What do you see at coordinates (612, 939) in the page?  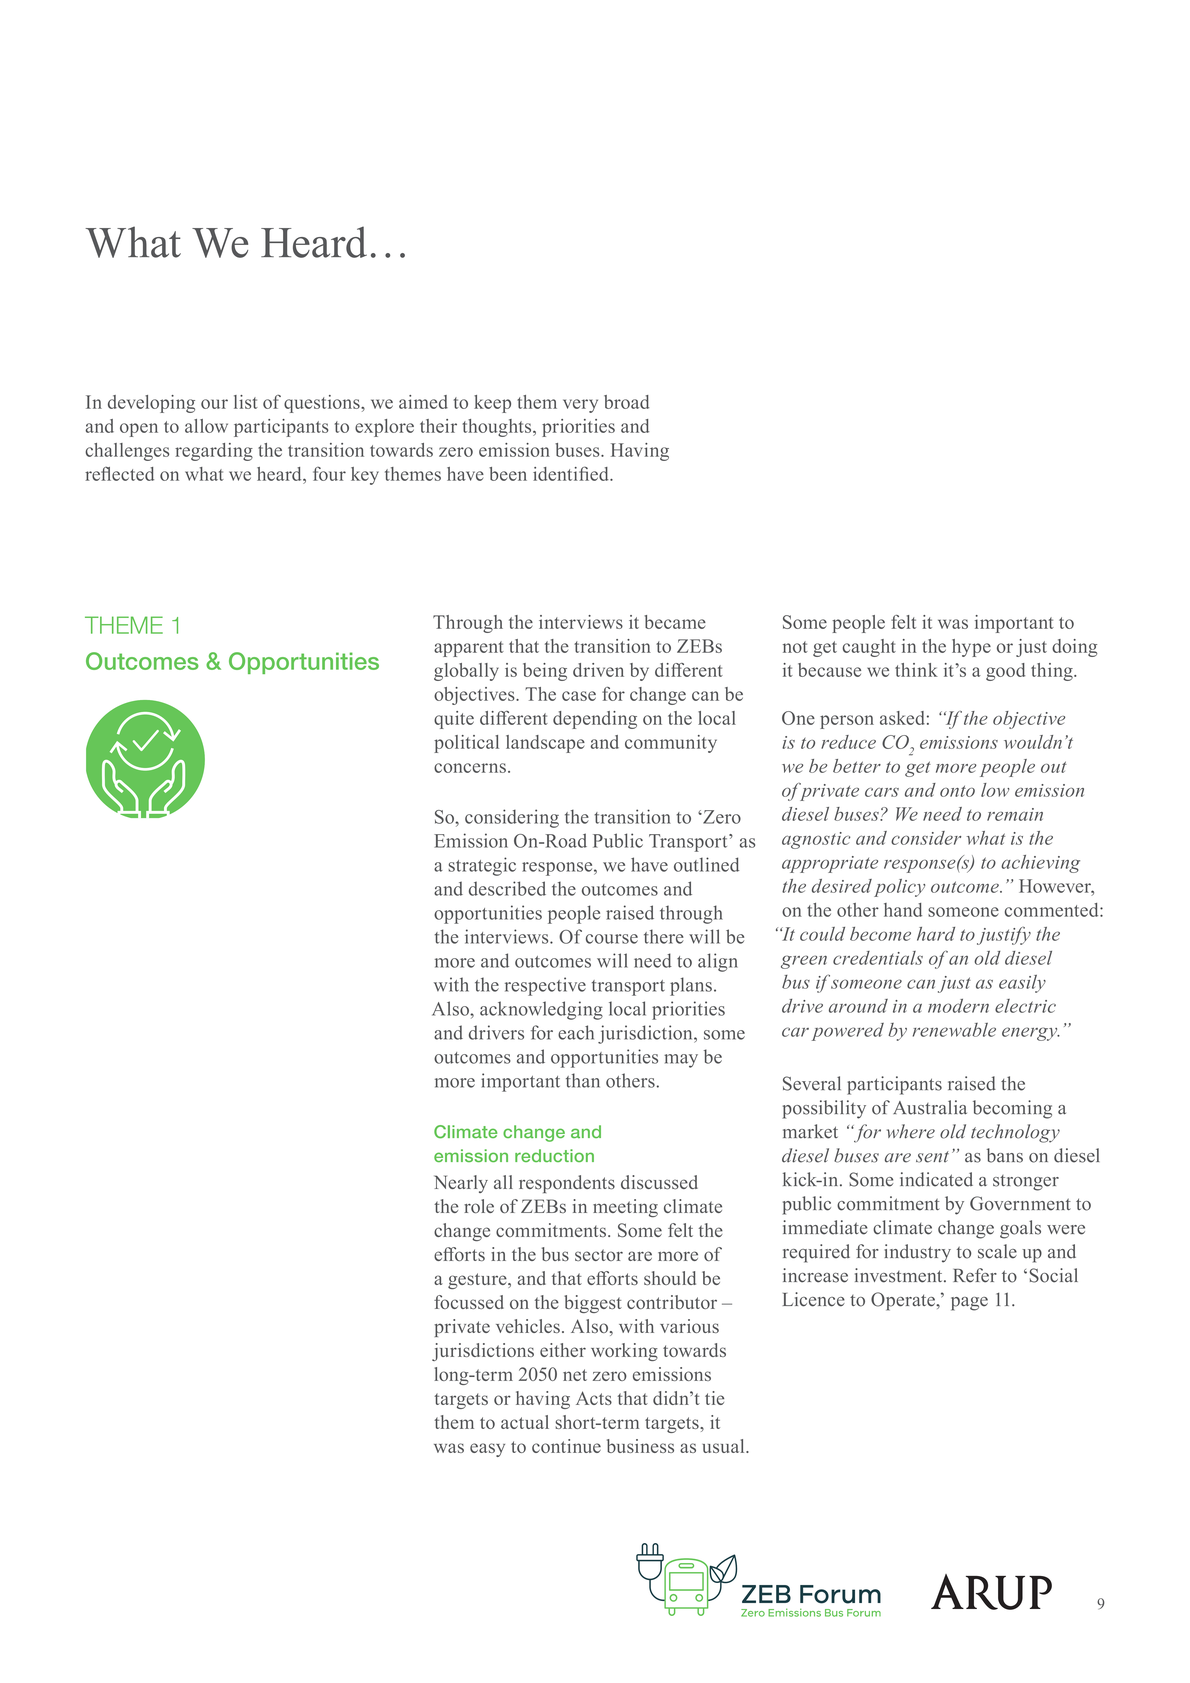 I see `course` at bounding box center [612, 939].
